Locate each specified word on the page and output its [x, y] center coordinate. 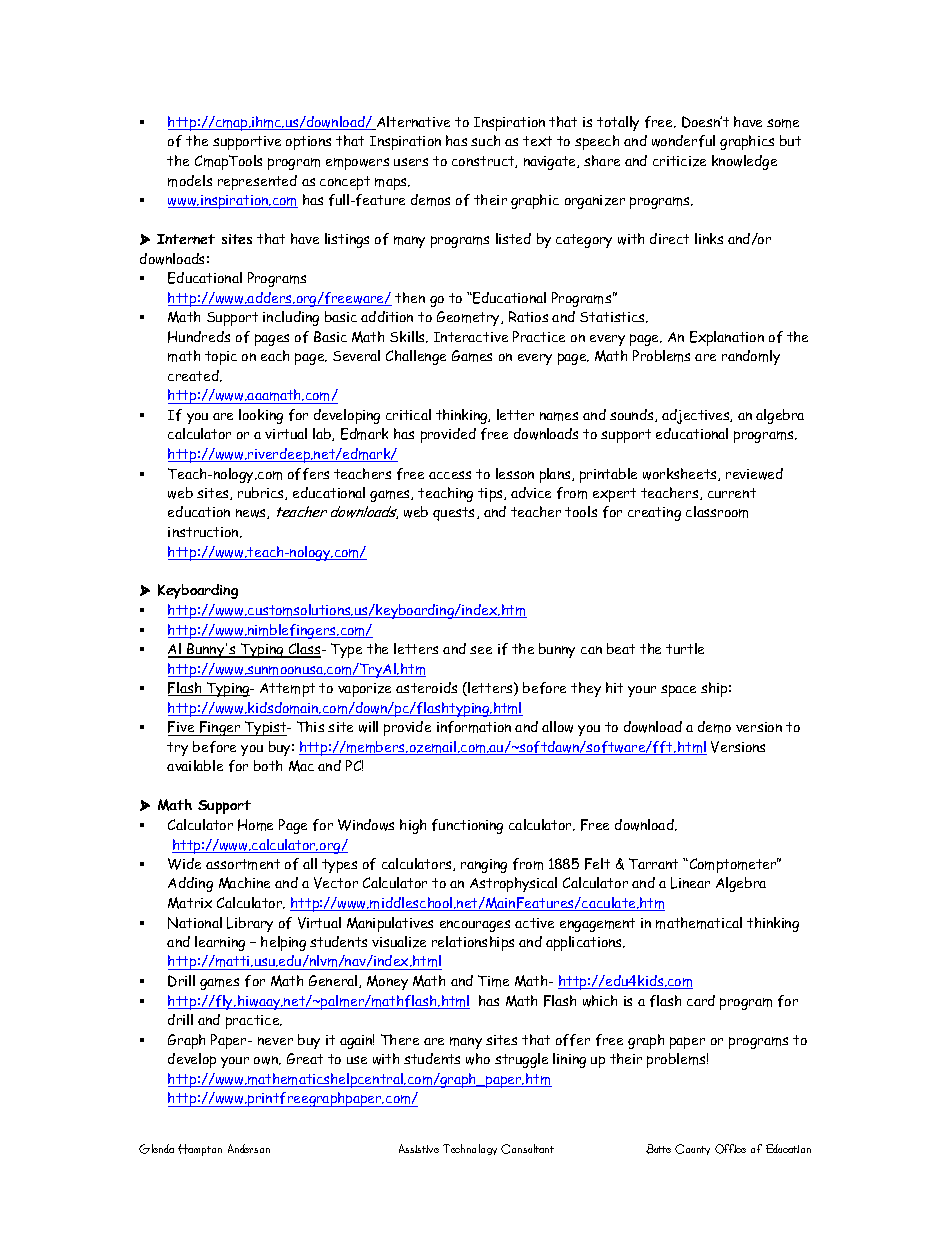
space [678, 691]
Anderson [249, 1148]
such [485, 140]
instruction [204, 532]
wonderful [683, 141]
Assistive [419, 1148]
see [481, 650]
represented [257, 182]
